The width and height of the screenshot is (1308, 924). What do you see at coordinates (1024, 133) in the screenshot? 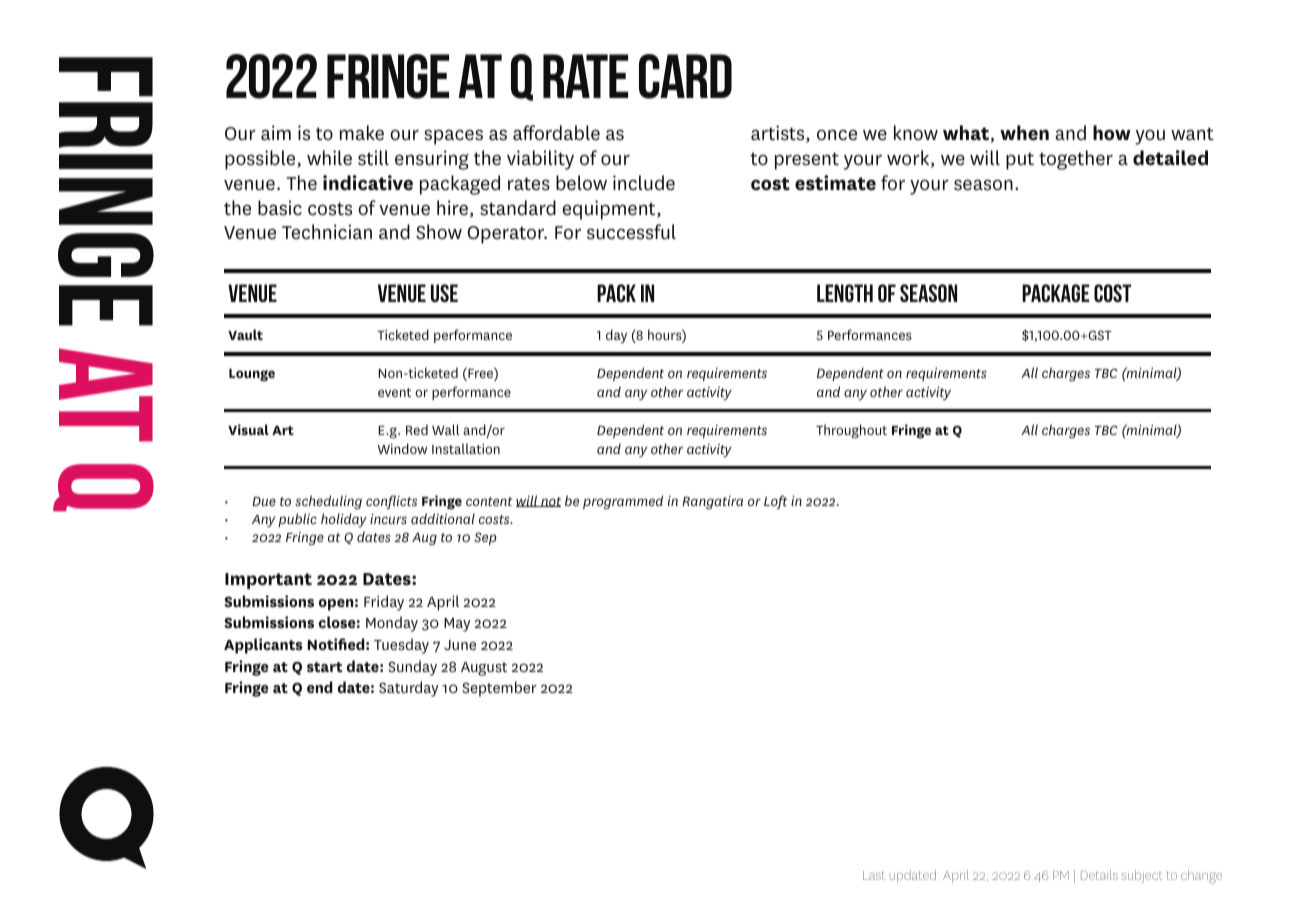
I see `when` at bounding box center [1024, 133].
